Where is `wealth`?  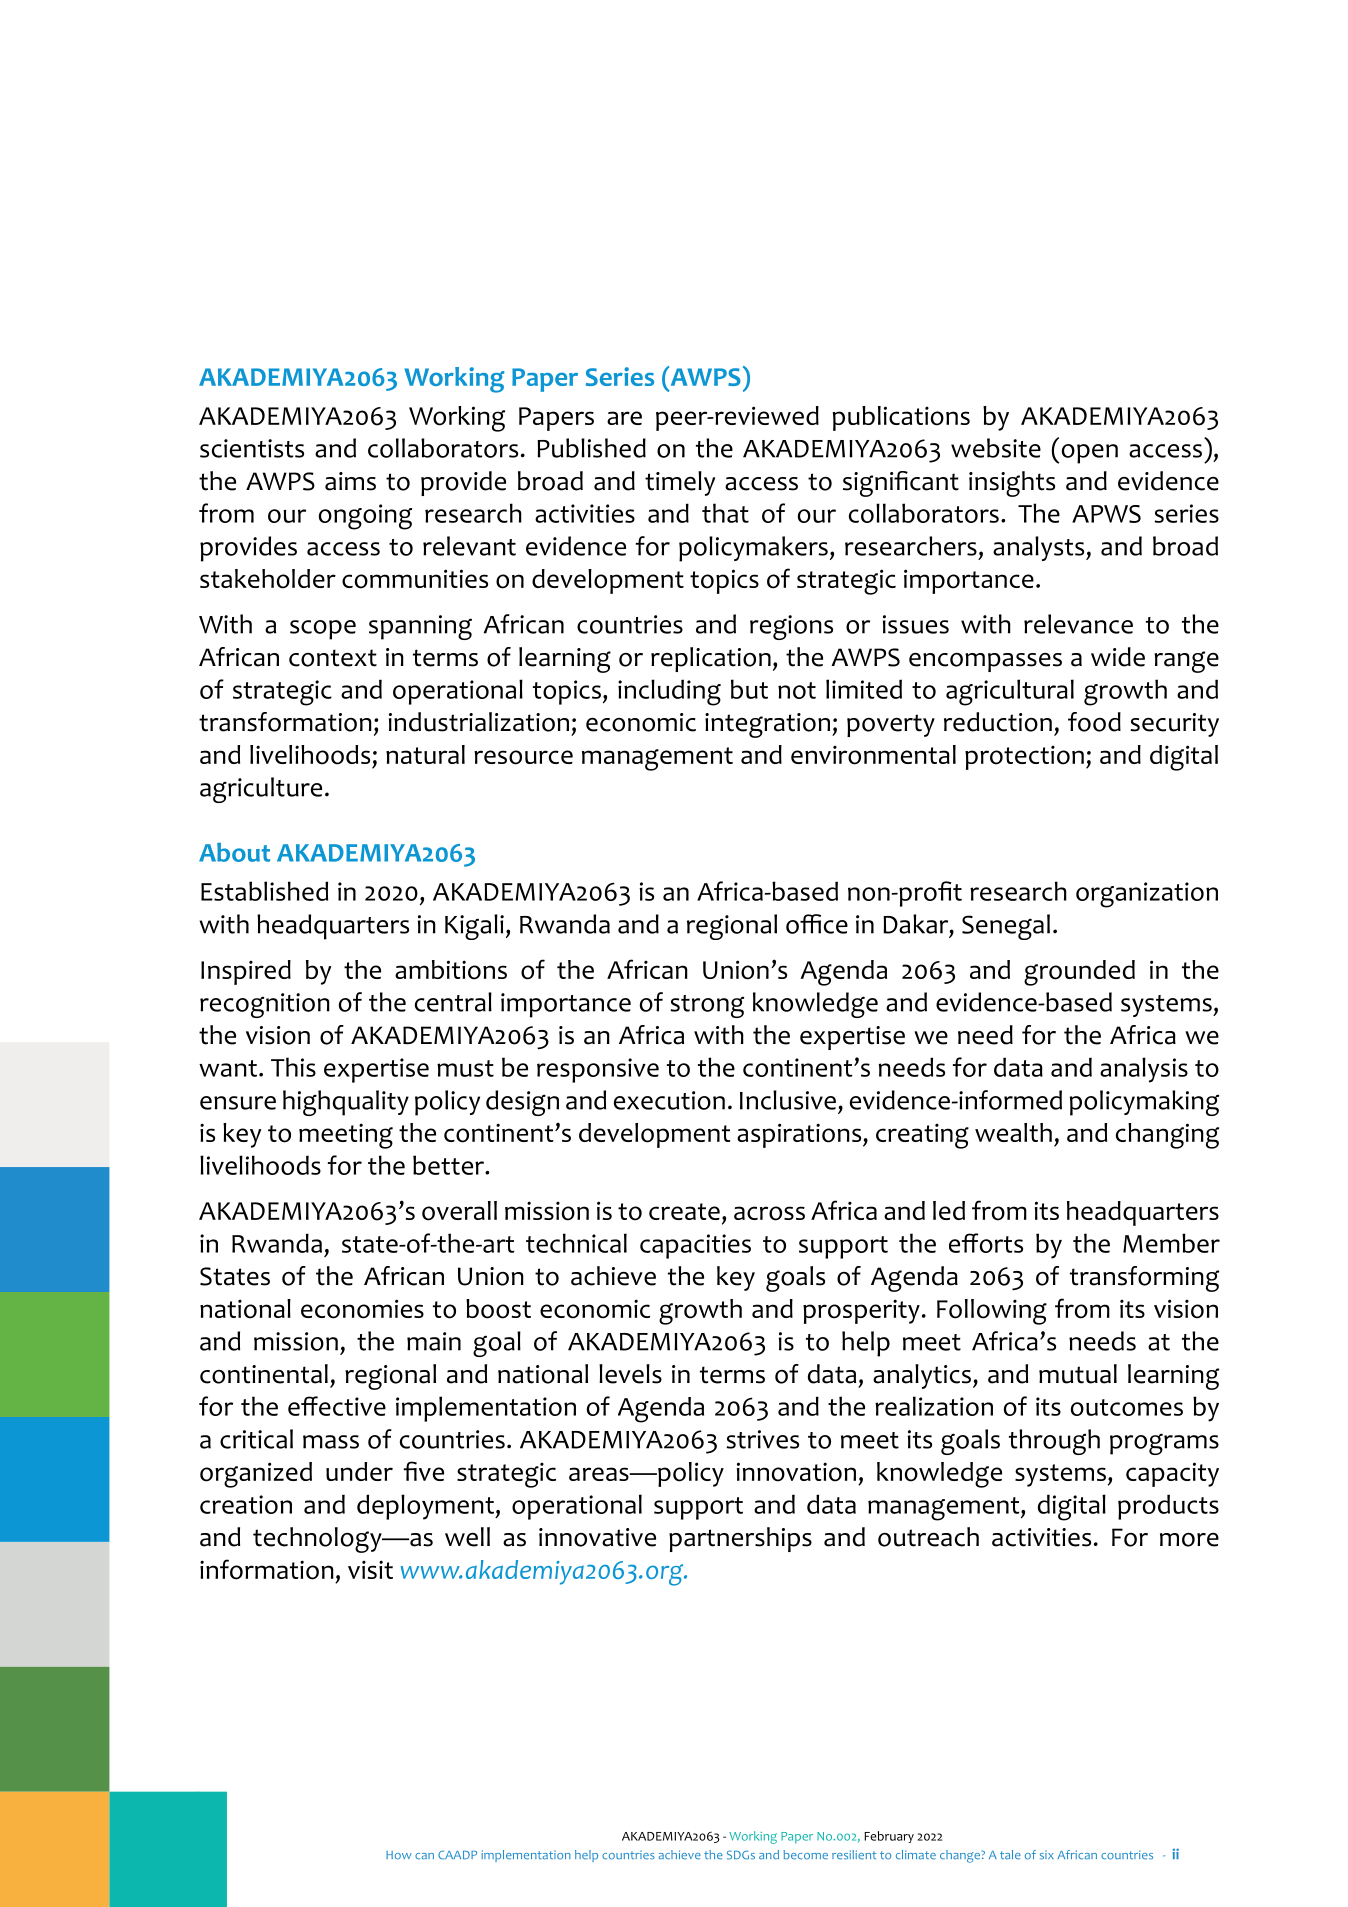
wealth is located at coordinates (1013, 1132).
